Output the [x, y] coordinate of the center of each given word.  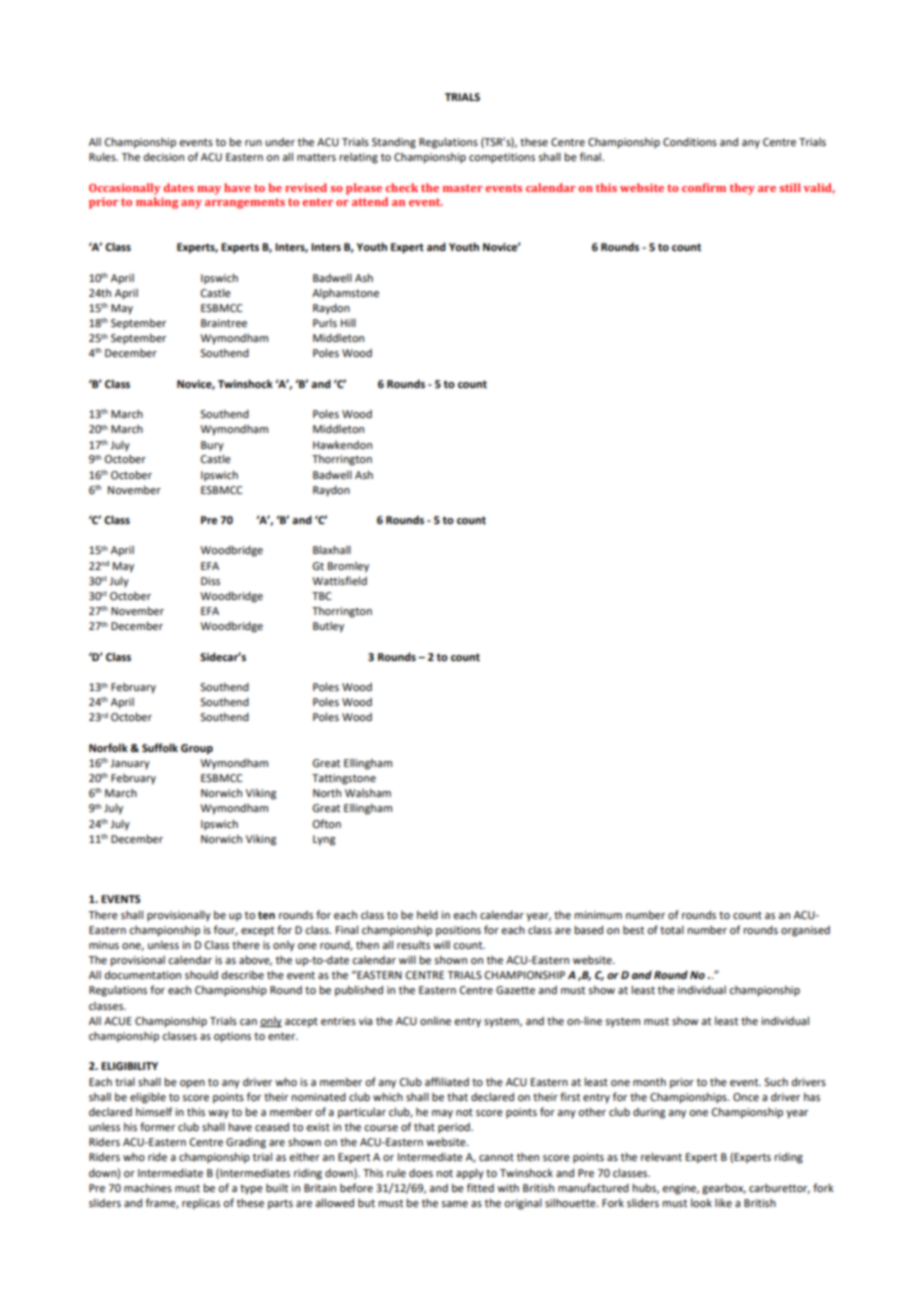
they [742, 189]
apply [470, 1174]
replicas [201, 1204]
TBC [321, 596]
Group [197, 749]
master [463, 188]
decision [164, 156]
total [672, 930]
